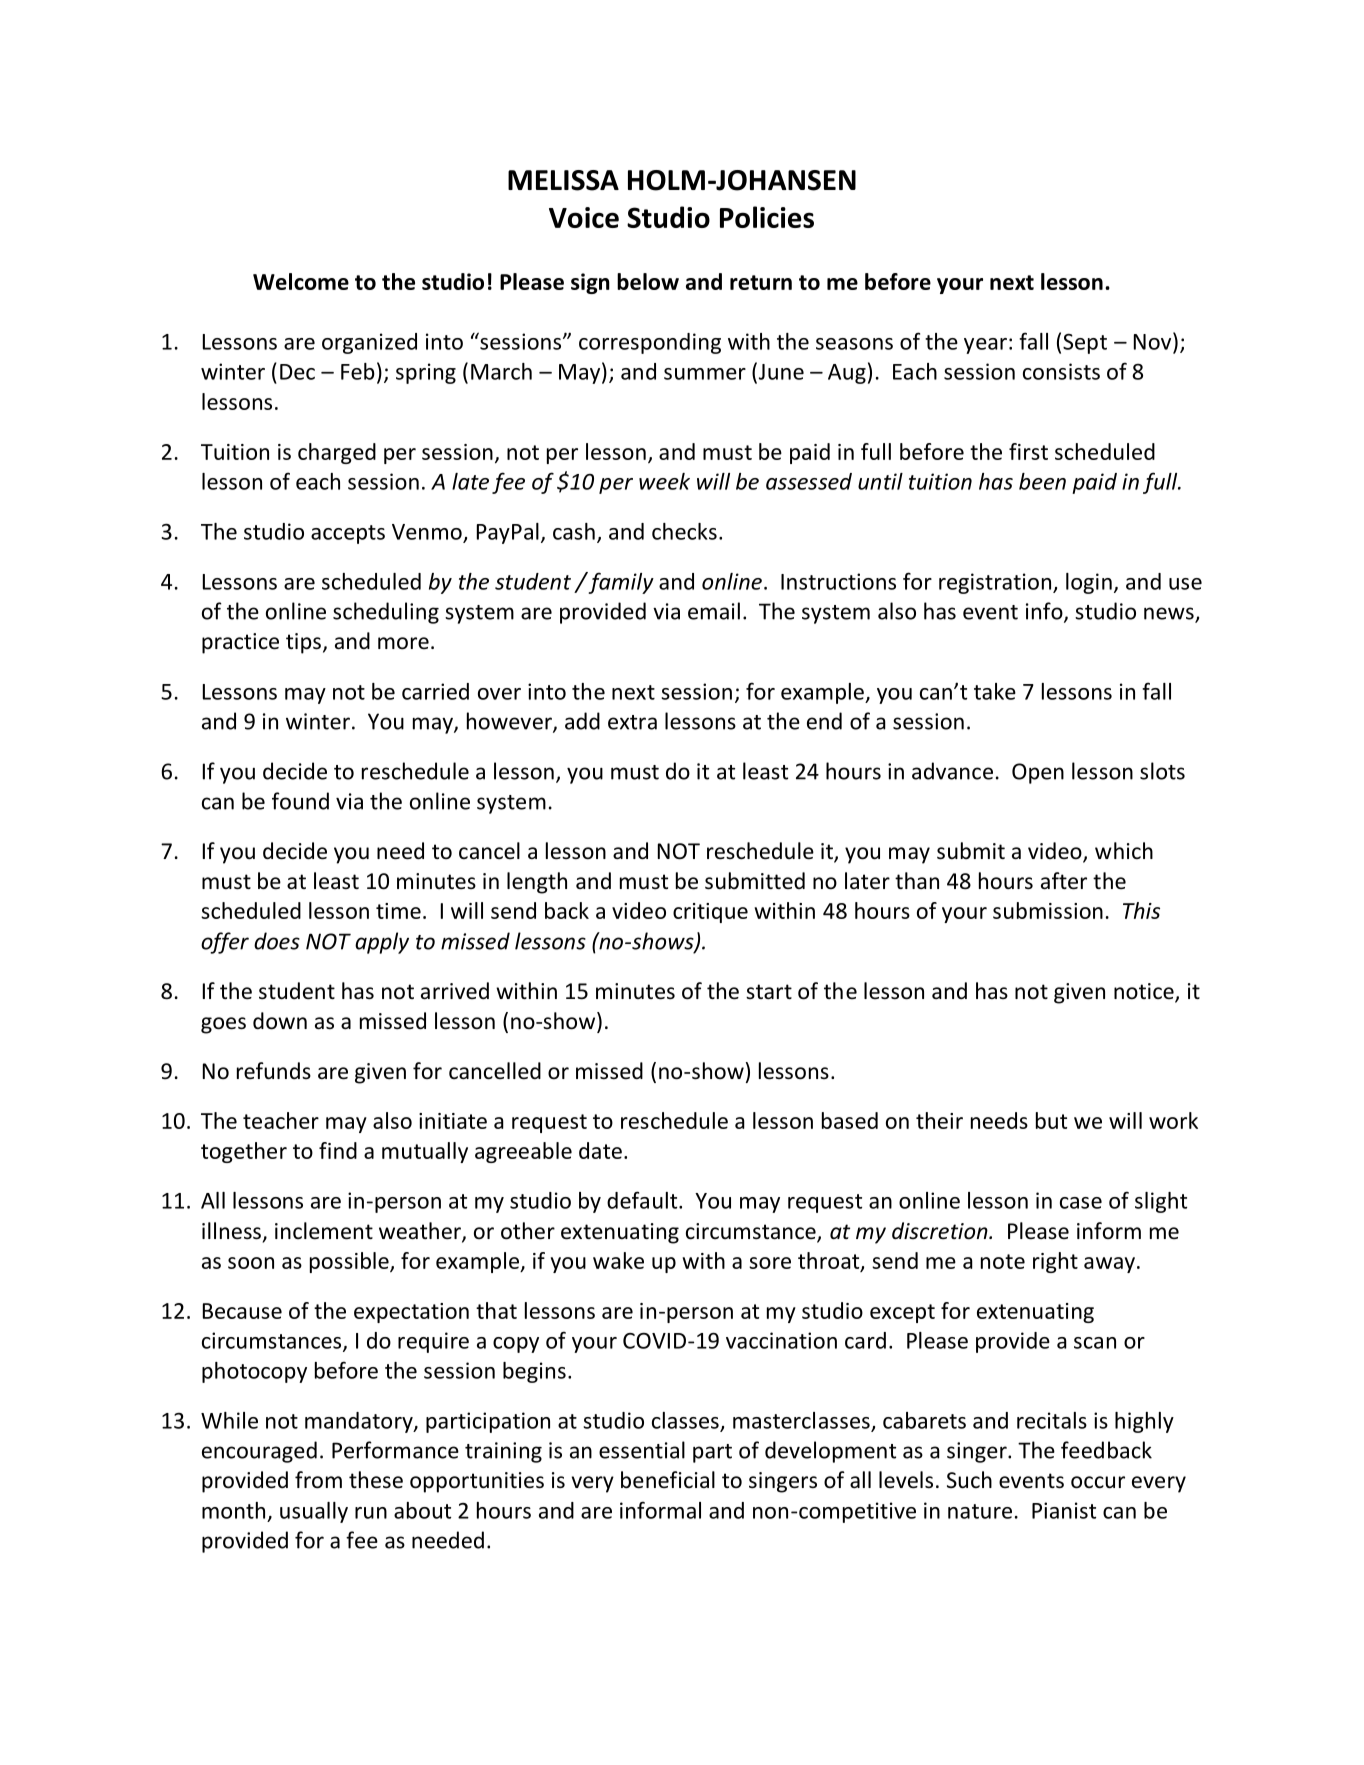 The height and width of the page is (1765, 1364). What do you see at coordinates (767, 217) in the page?
I see `Policies` at bounding box center [767, 217].
